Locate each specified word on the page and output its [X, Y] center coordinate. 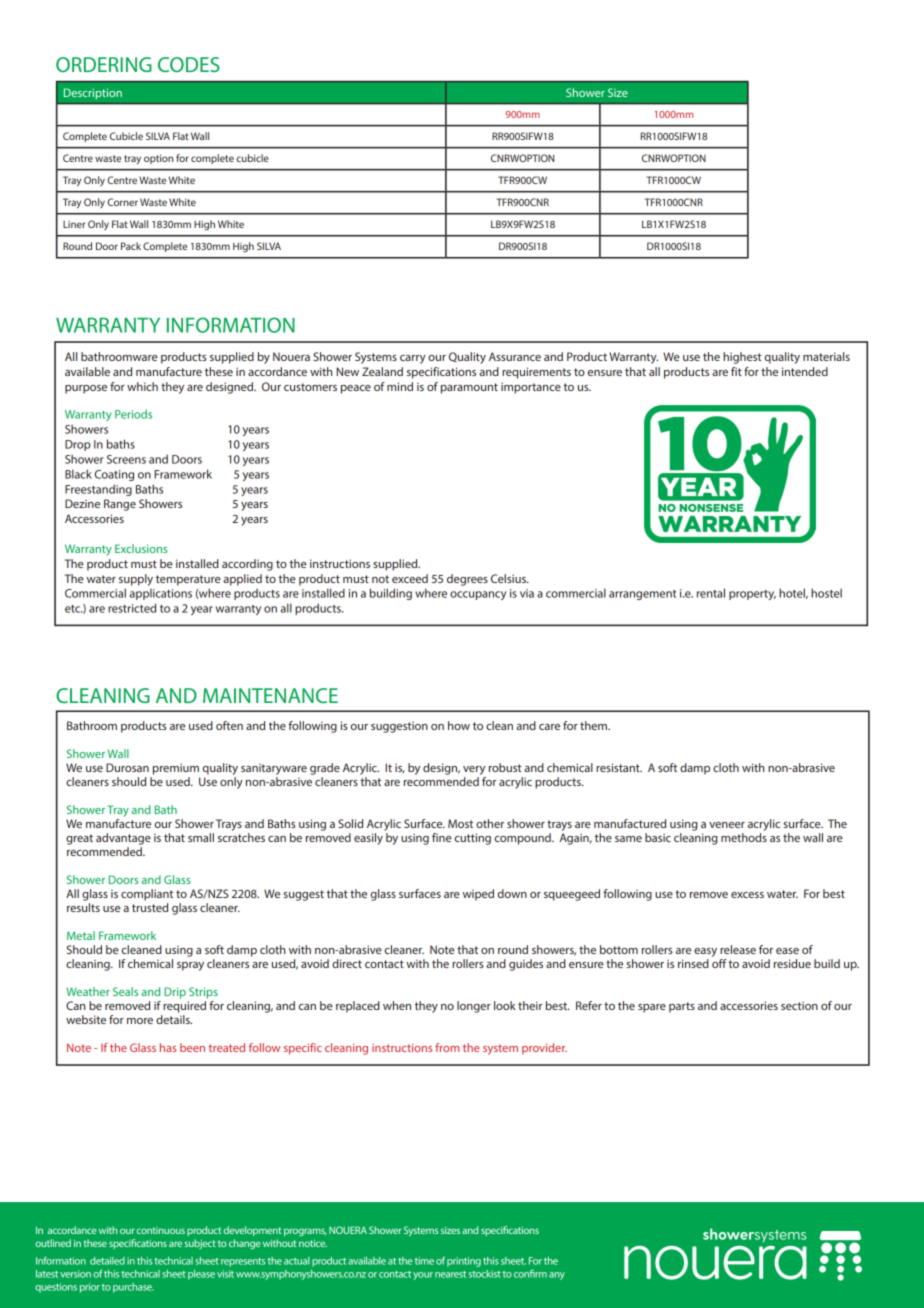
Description [93, 94]
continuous [161, 1230]
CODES [188, 64]
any [557, 1276]
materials [826, 356]
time [424, 1261]
